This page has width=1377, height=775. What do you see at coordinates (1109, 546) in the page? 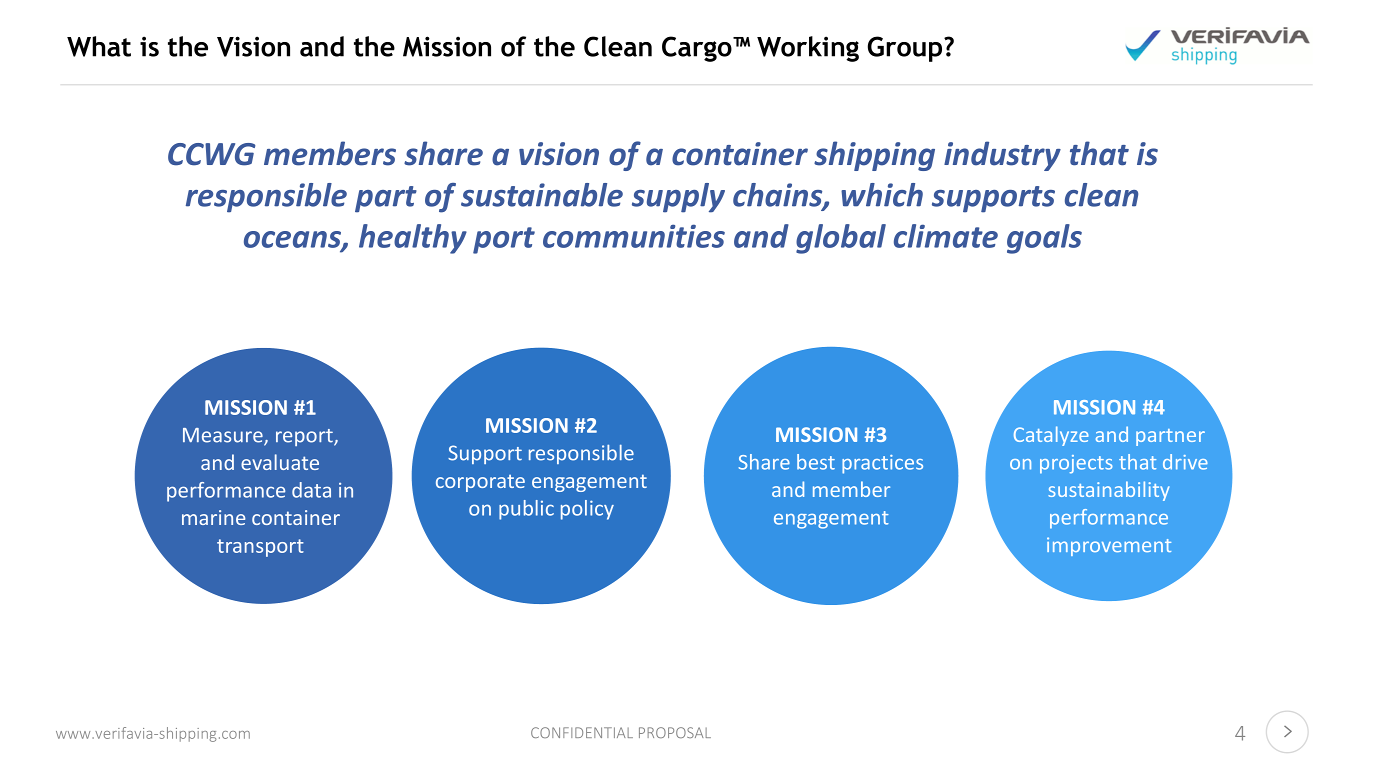
I see `improvement` at bounding box center [1109, 546].
